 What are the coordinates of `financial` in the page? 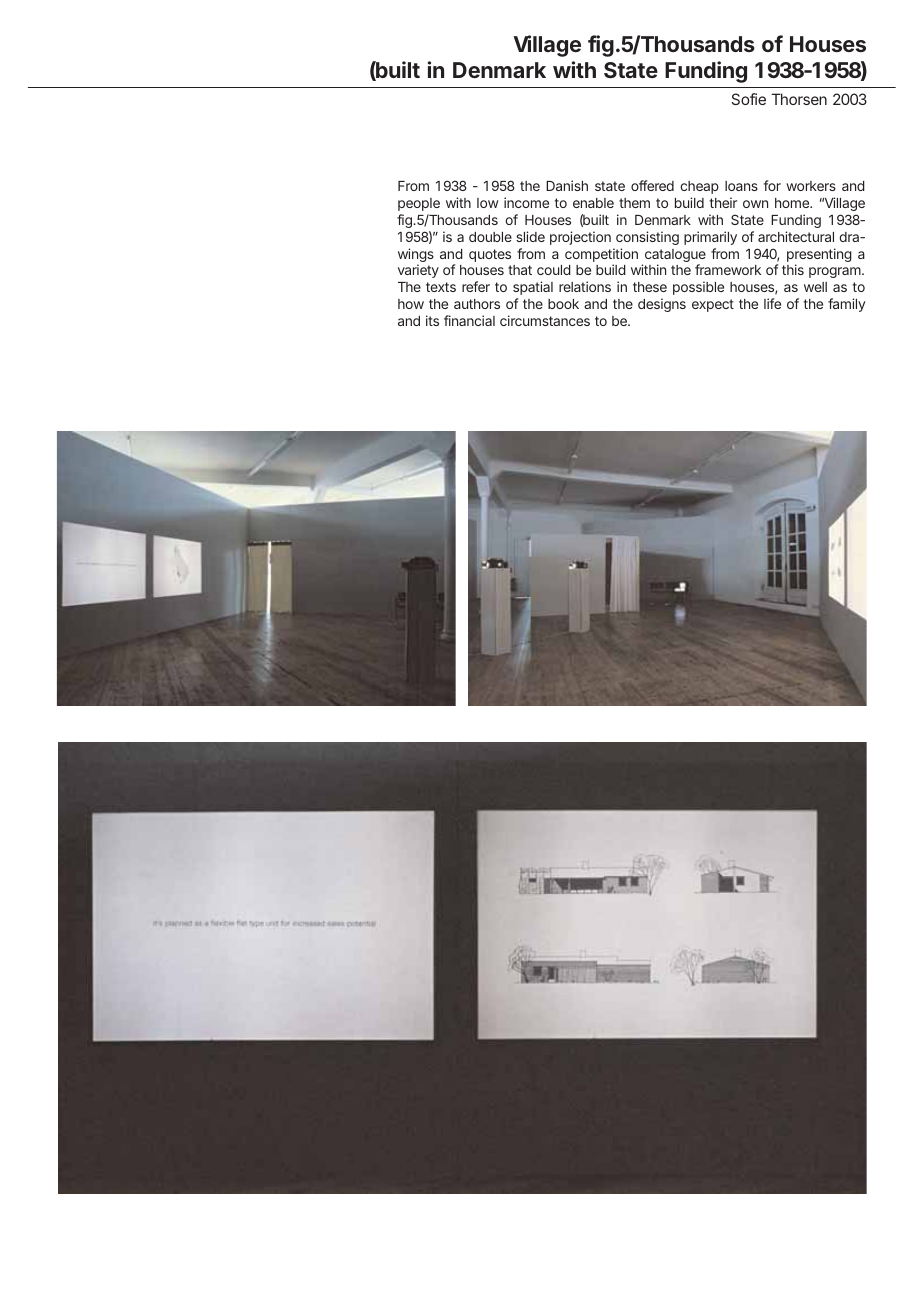 It's located at (469, 320).
